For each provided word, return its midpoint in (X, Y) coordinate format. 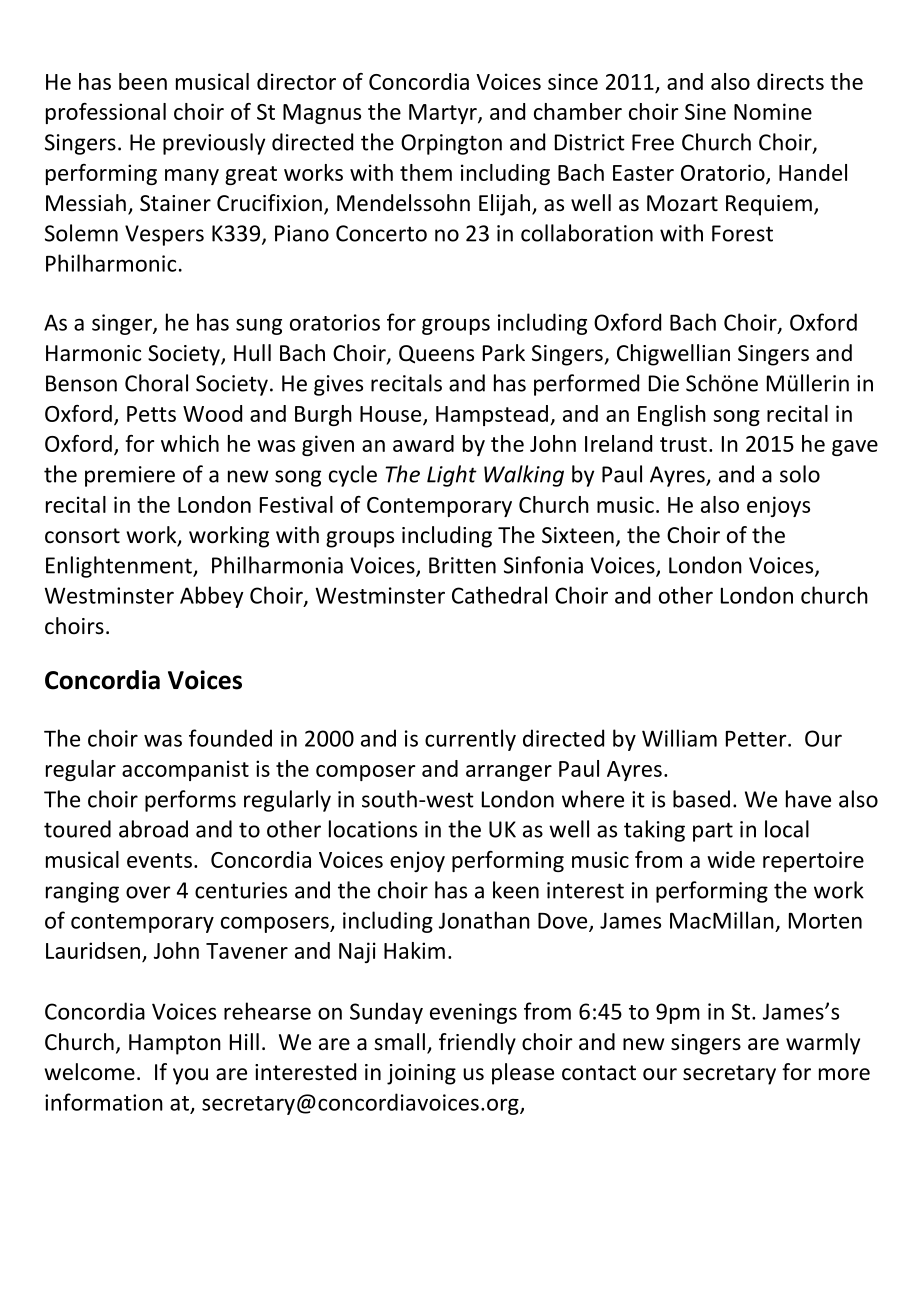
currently (470, 740)
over (148, 892)
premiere (130, 476)
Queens (436, 354)
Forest (742, 233)
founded (230, 738)
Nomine (773, 111)
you (190, 1076)
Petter (757, 739)
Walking (524, 476)
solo (800, 474)
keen (516, 890)
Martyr (444, 114)
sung (259, 326)
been (143, 81)
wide (731, 859)
